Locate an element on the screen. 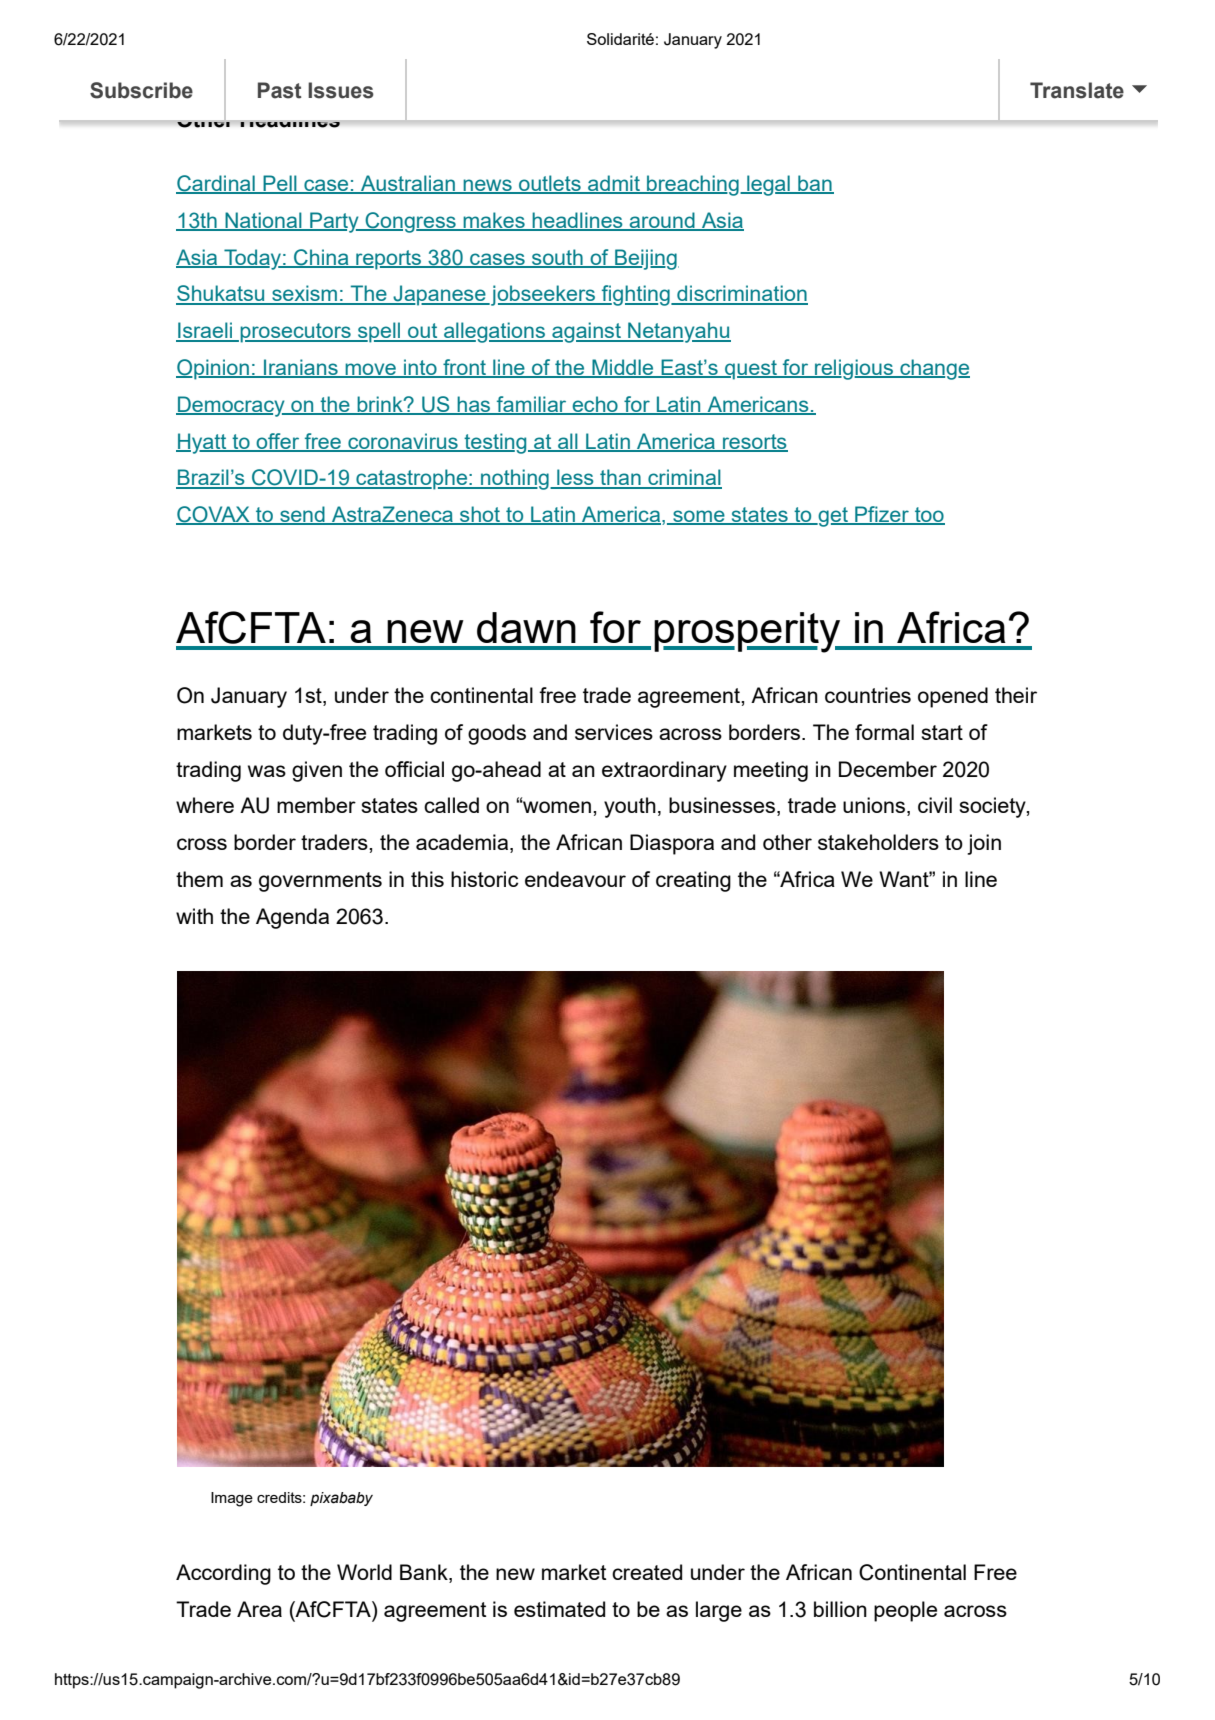  Image is located at coordinates (232, 1499).
